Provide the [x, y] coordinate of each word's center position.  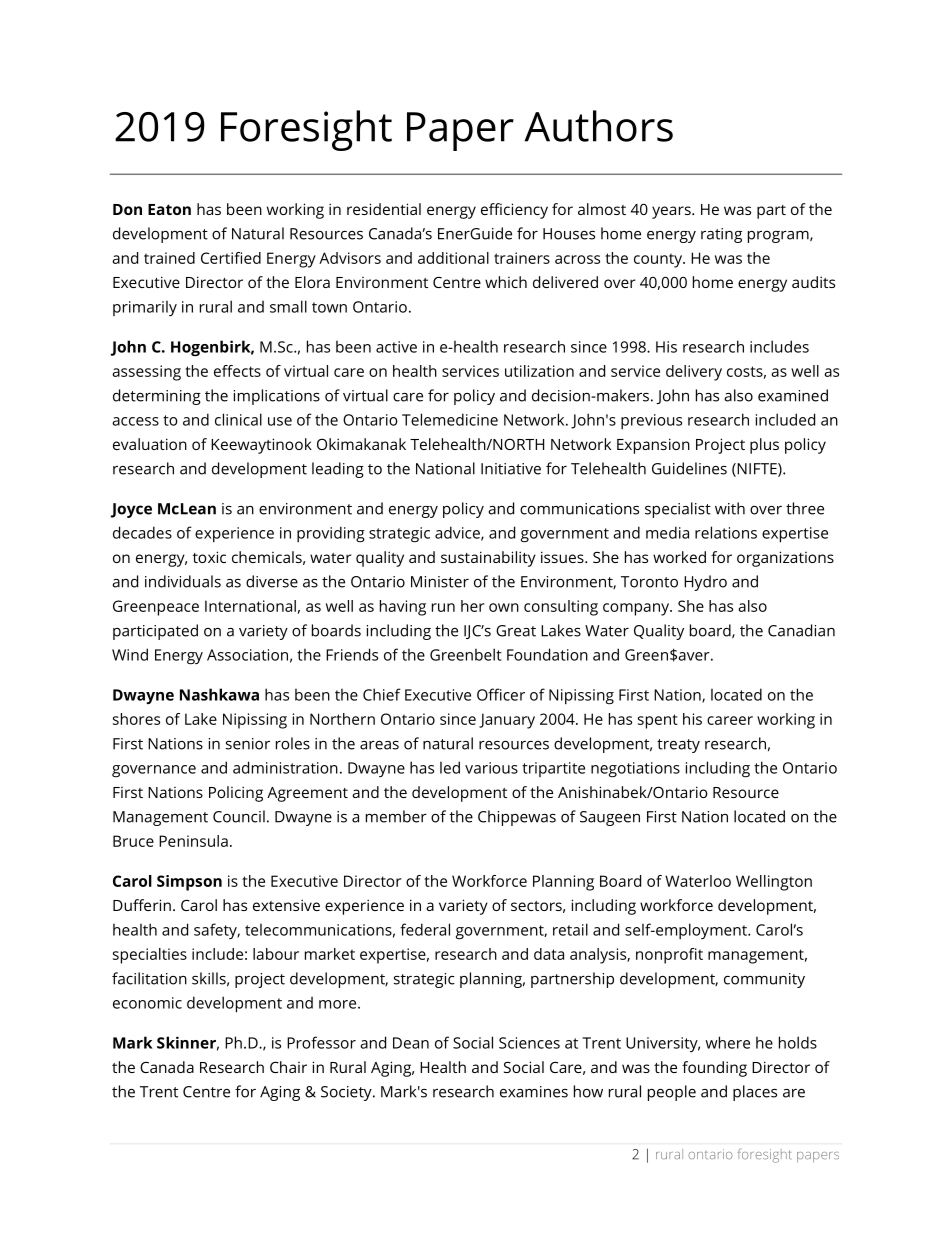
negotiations [635, 770]
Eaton [169, 209]
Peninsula [193, 841]
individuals [183, 581]
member [396, 816]
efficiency [514, 211]
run [443, 607]
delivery [694, 373]
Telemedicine [450, 419]
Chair [288, 1067]
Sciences [529, 1043]
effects [237, 371]
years [672, 212]
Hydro [705, 583]
